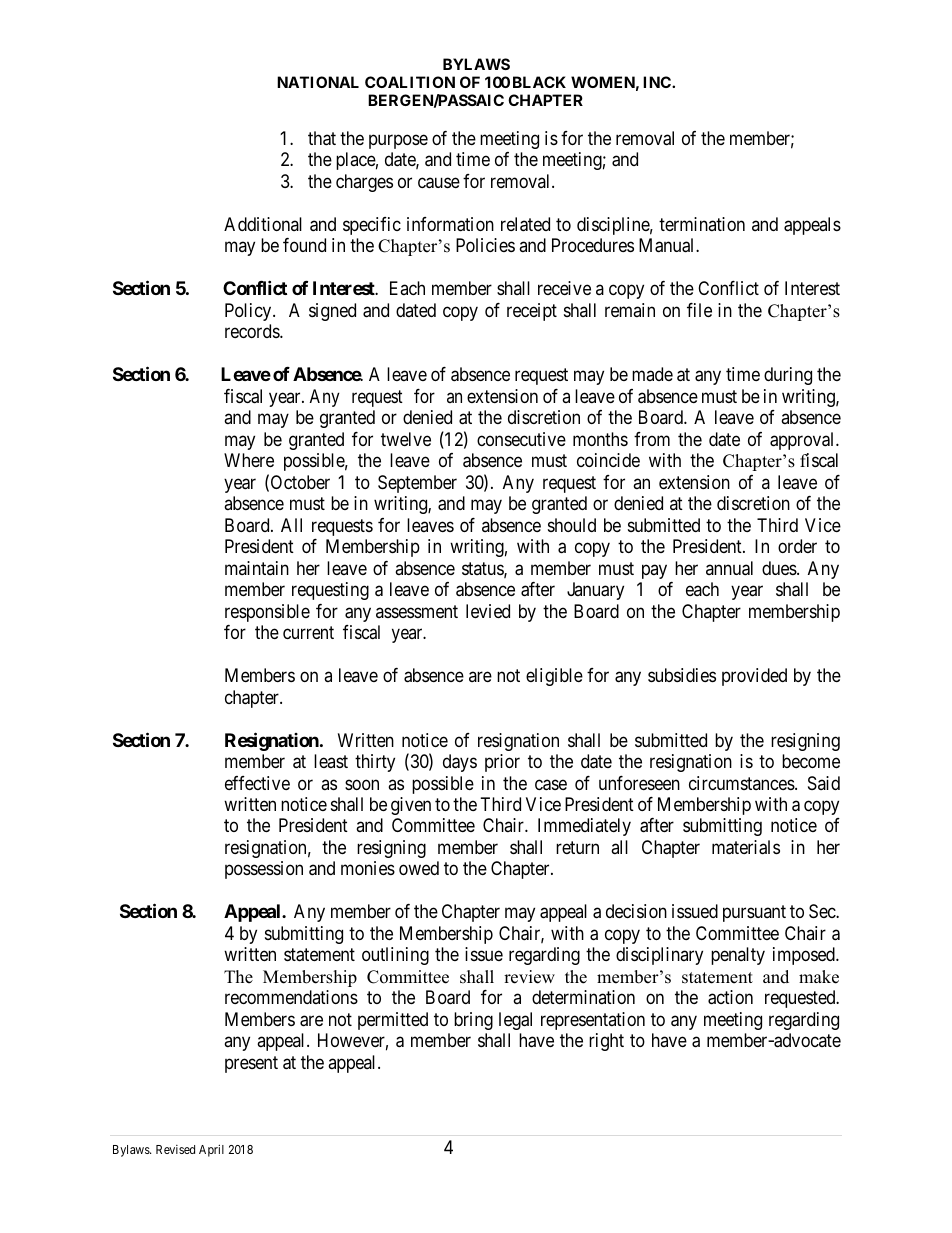  Describe the element at coordinates (267, 613) in the screenshot. I see `responsible` at that location.
